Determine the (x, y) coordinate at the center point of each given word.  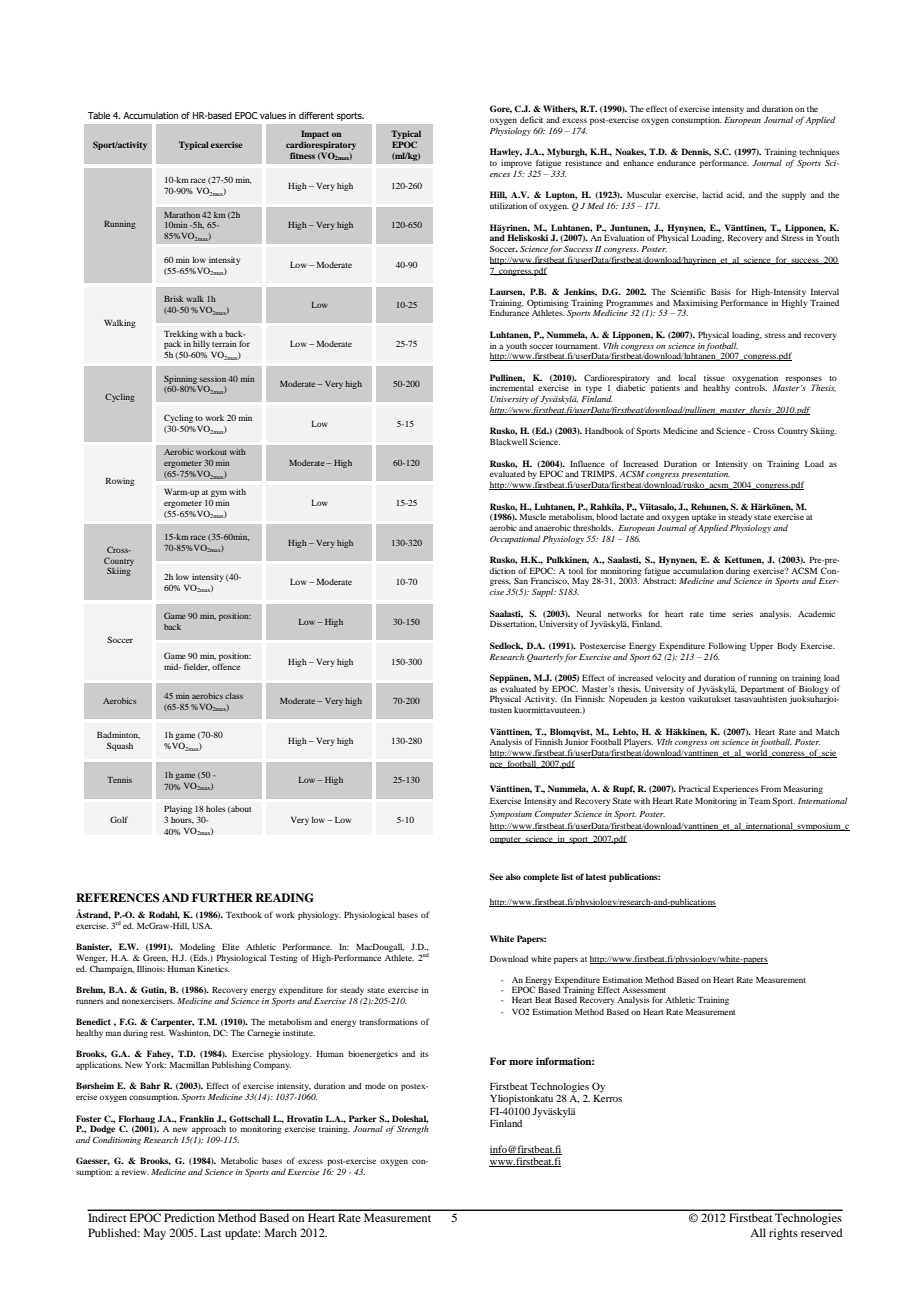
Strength (413, 1129)
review (135, 1171)
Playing (178, 811)
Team (760, 800)
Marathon (182, 215)
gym (218, 495)
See (496, 876)
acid (735, 195)
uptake (704, 519)
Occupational (515, 539)
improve (516, 165)
